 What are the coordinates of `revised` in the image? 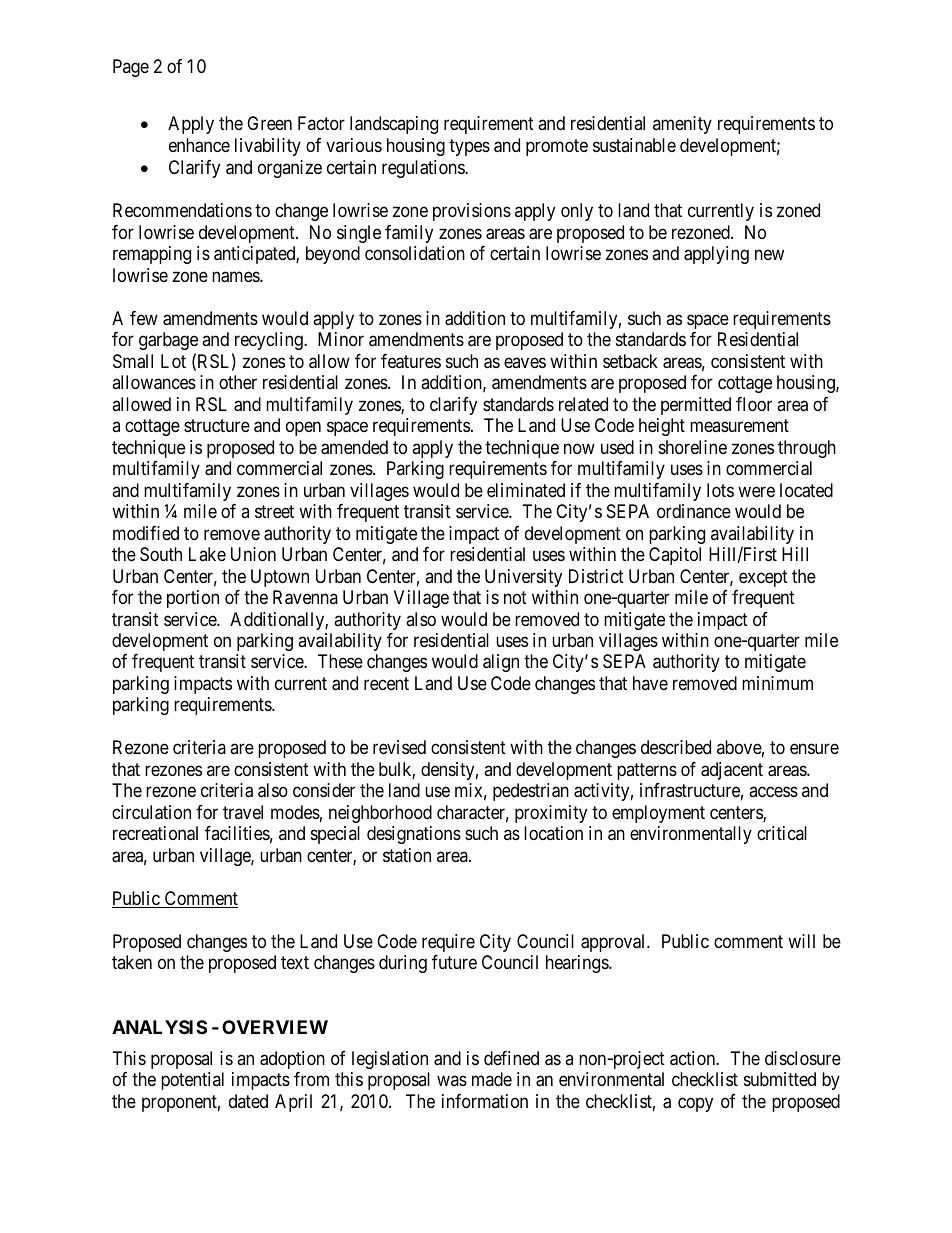 It's located at (399, 747).
